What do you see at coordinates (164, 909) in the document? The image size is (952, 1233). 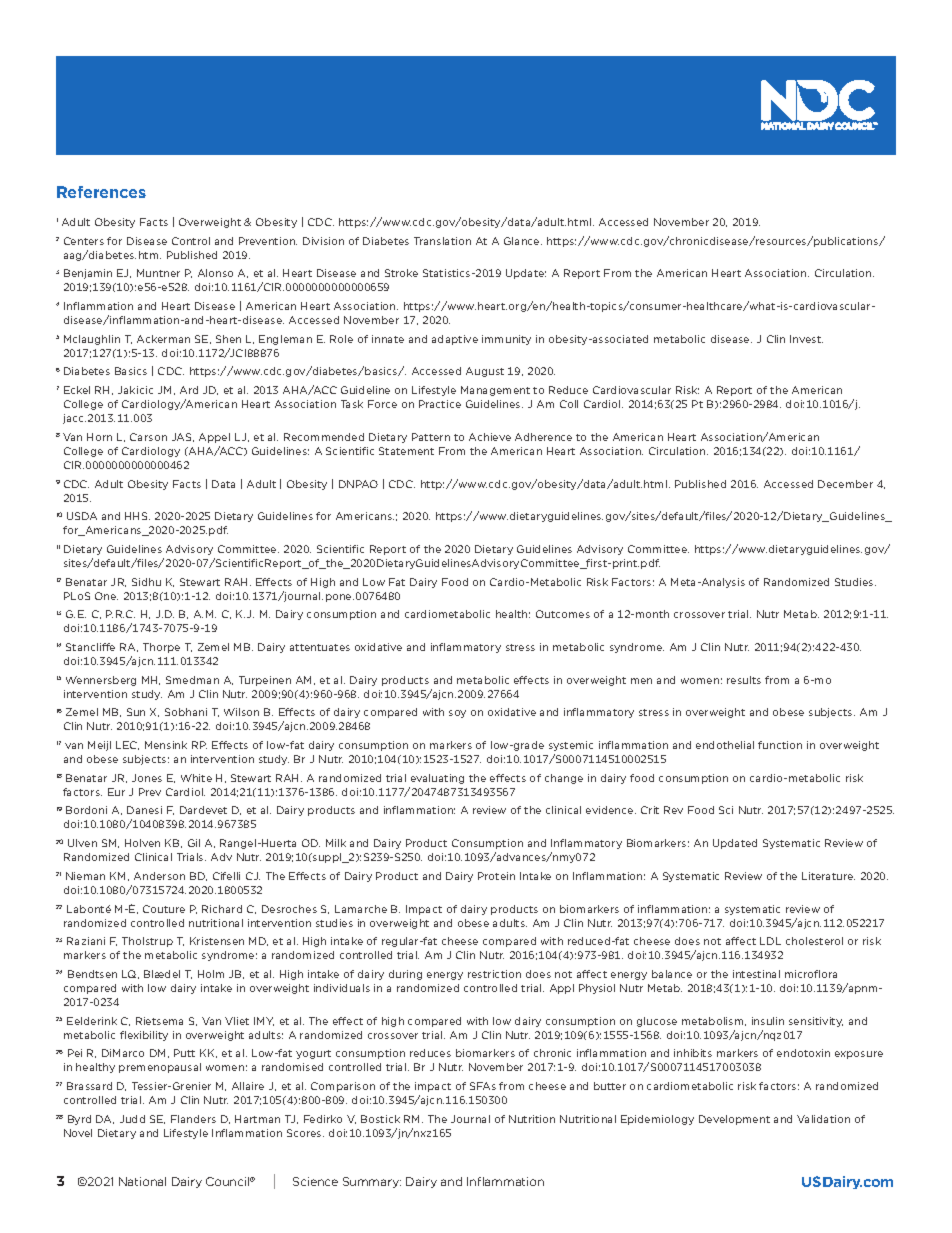 I see `Couture` at bounding box center [164, 909].
